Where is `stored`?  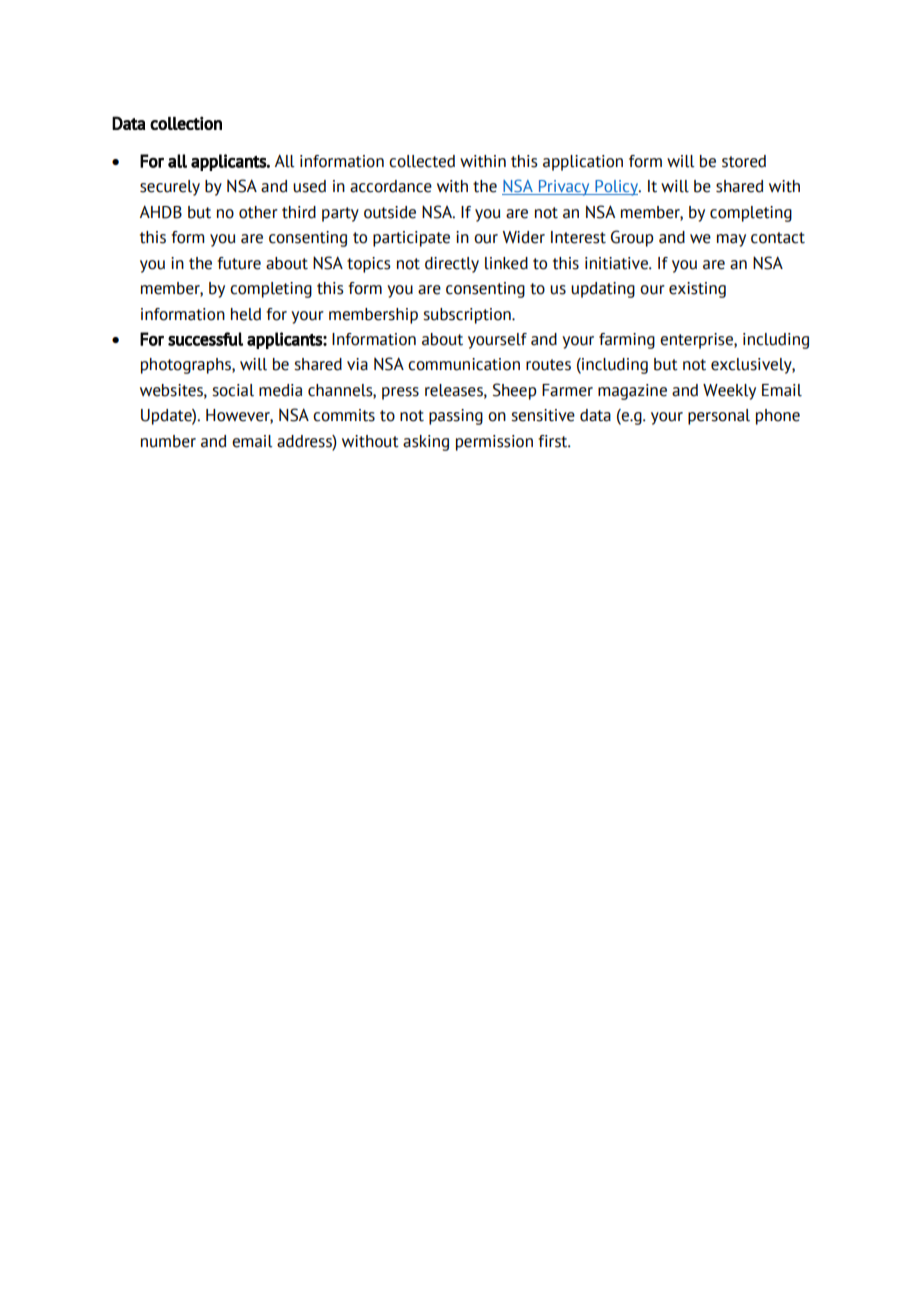 stored is located at coordinates (744, 161).
